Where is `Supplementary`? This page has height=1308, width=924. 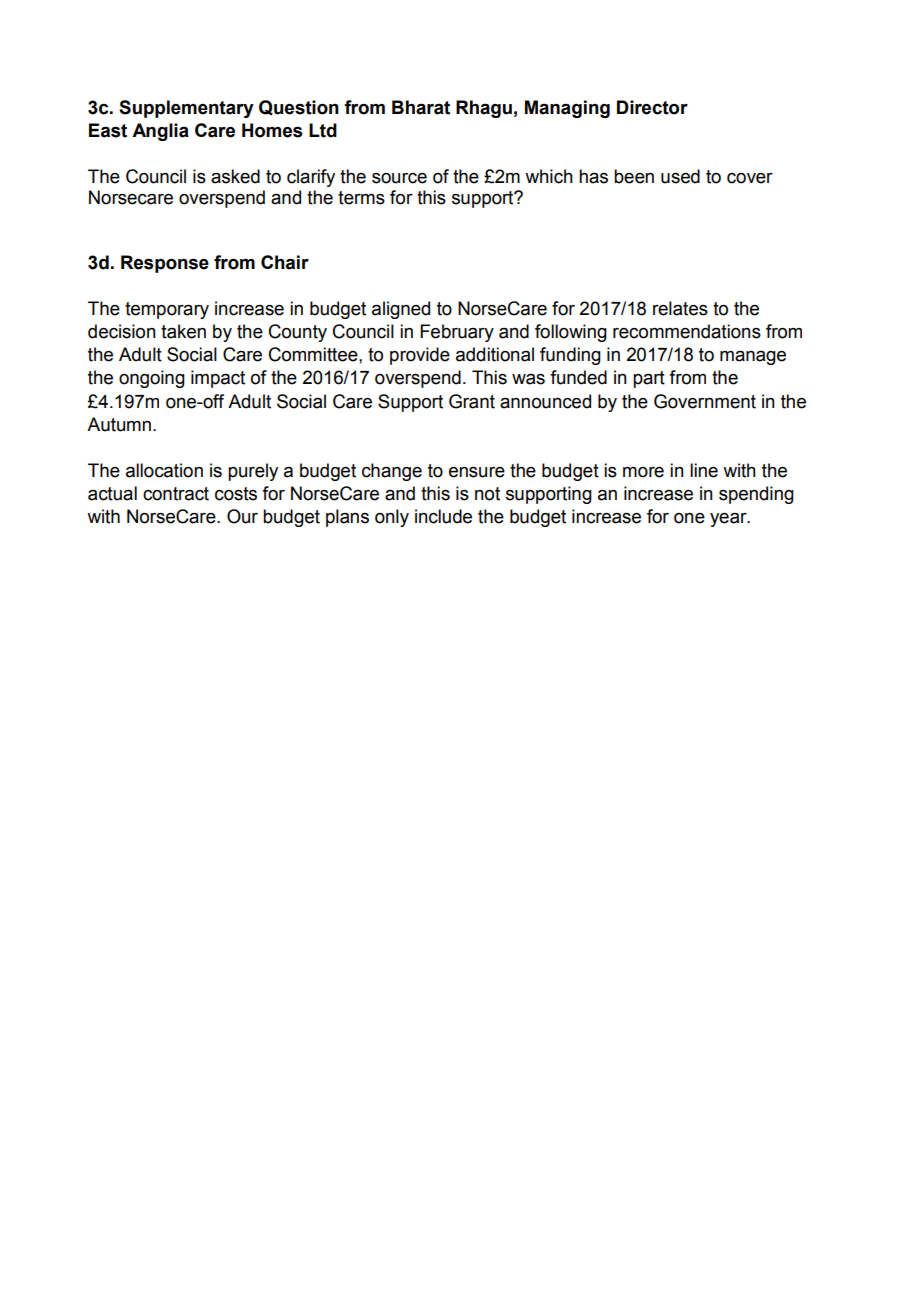 Supplementary is located at coordinates (186, 109).
